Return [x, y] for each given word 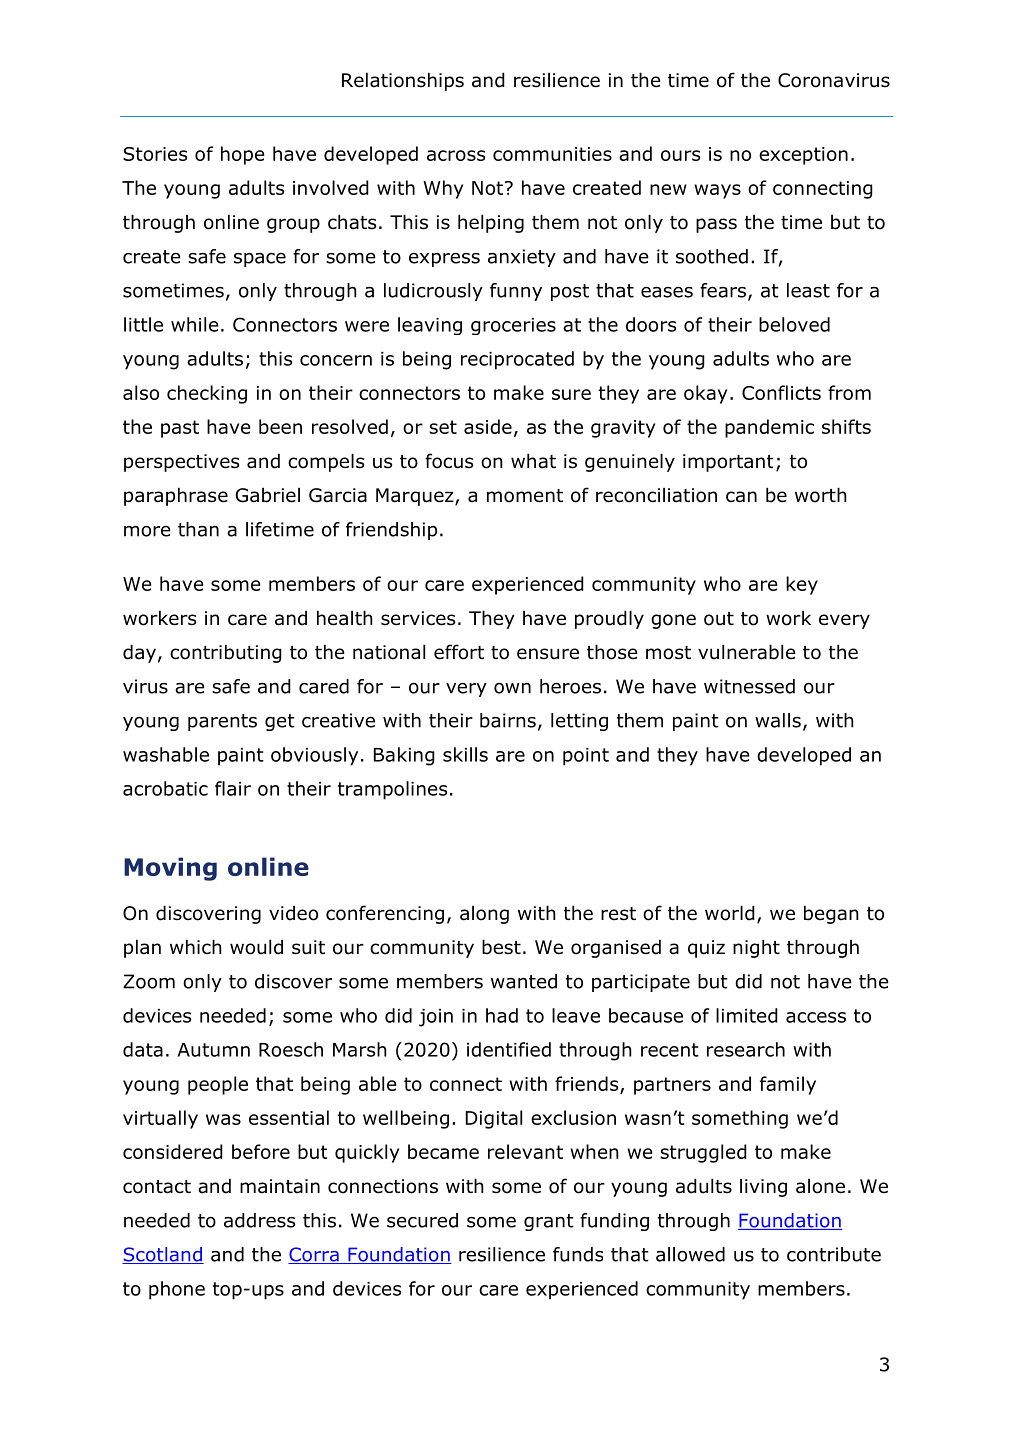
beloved [794, 324]
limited [747, 1015]
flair [233, 788]
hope [242, 155]
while [195, 324]
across [456, 155]
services [418, 618]
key [802, 585]
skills [465, 754]
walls [778, 720]
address [259, 1220]
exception [803, 156]
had [502, 1015]
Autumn [213, 1050]
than [198, 529]
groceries [513, 326]
